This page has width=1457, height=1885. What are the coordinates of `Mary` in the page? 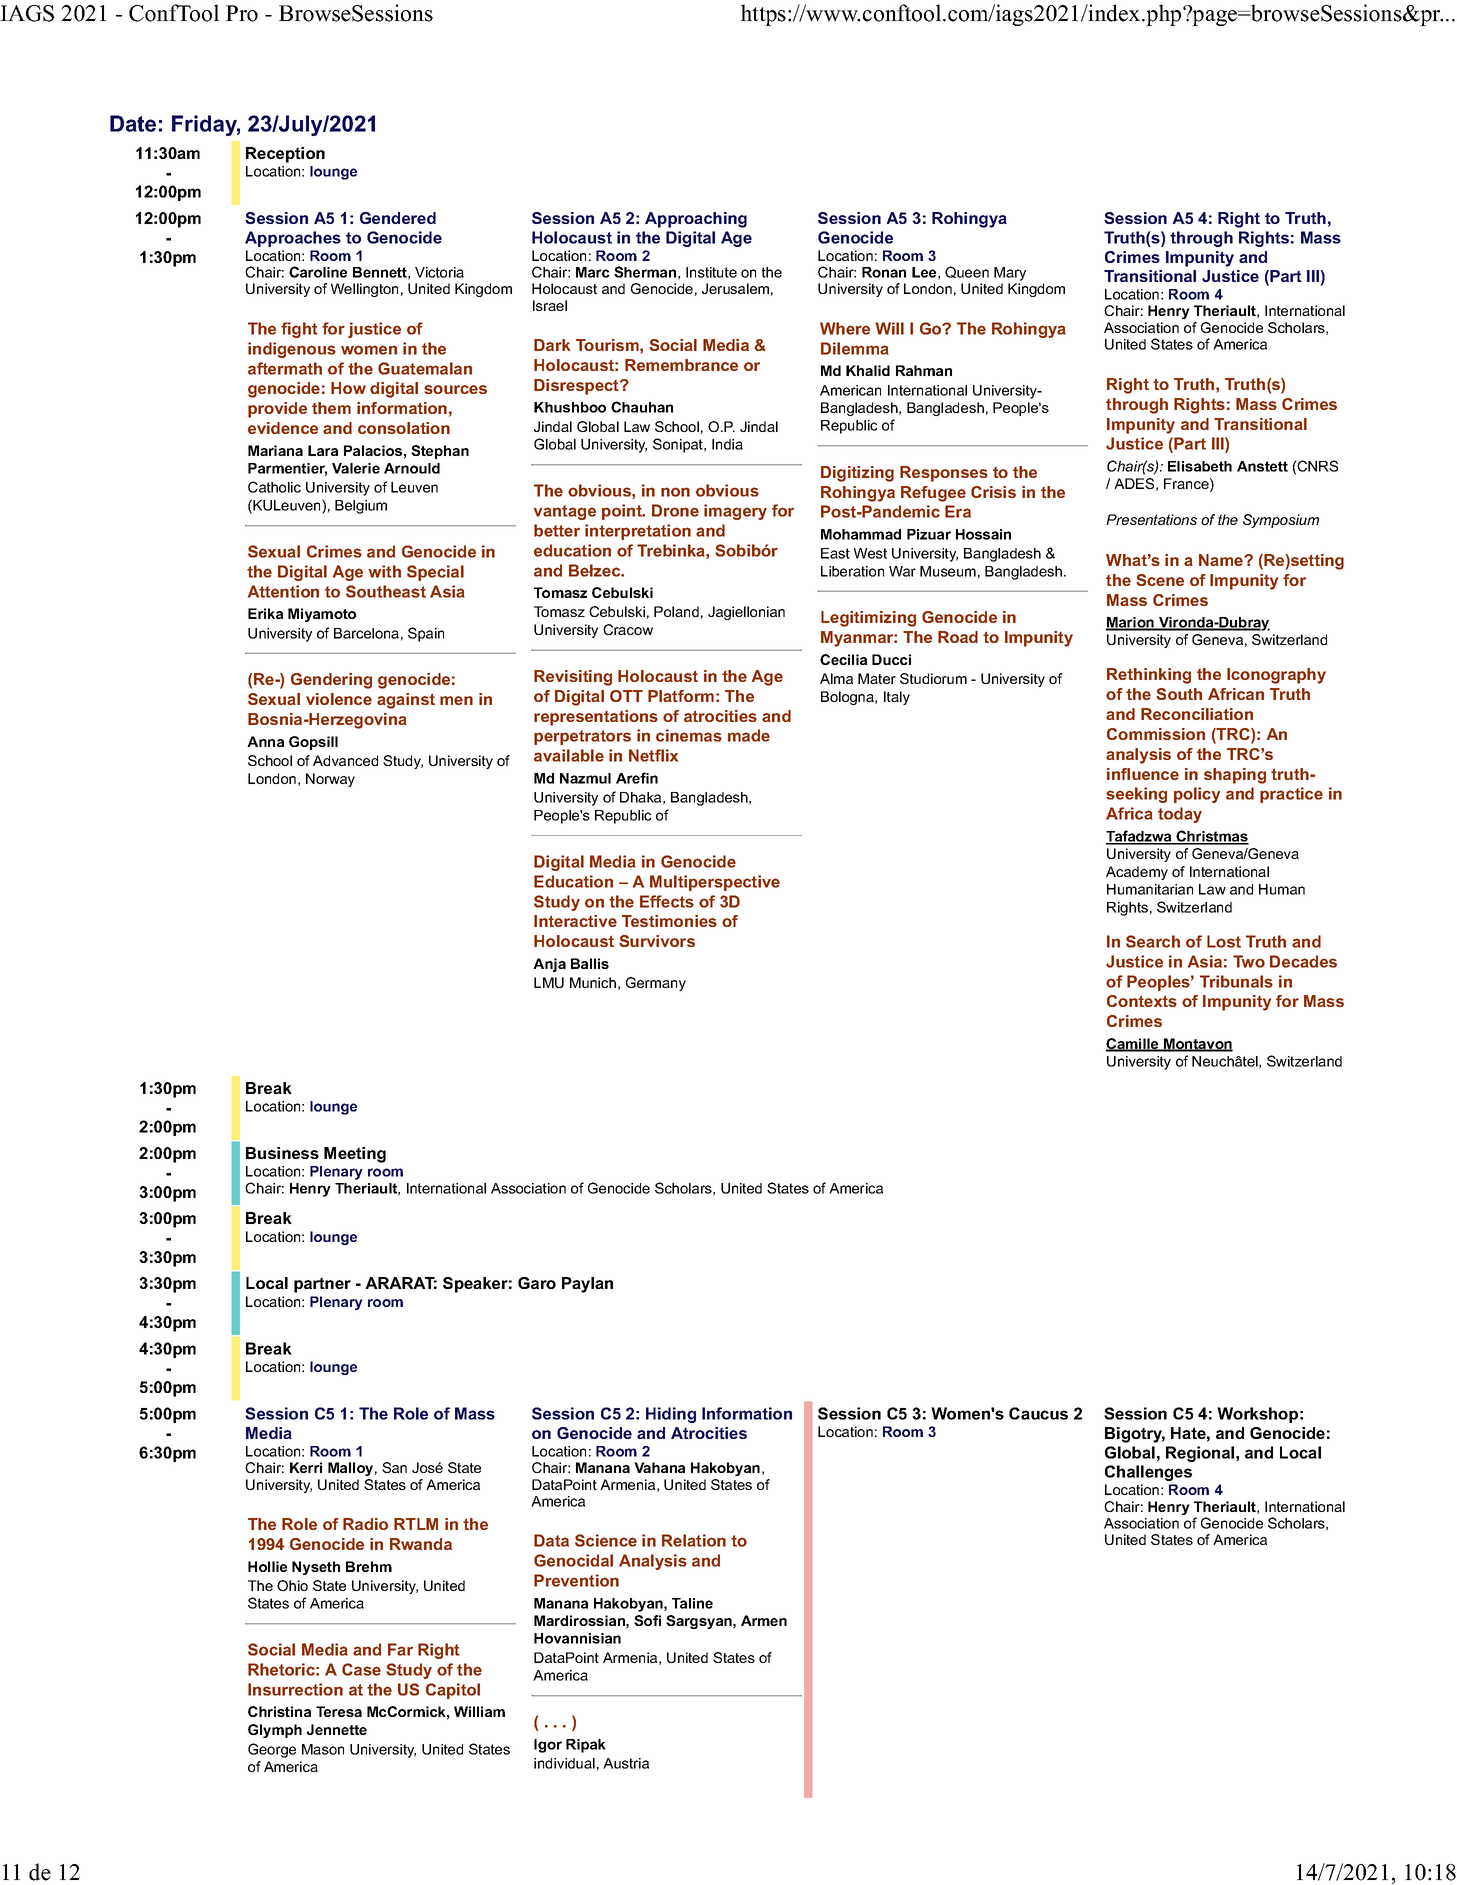 It's located at (1010, 274).
